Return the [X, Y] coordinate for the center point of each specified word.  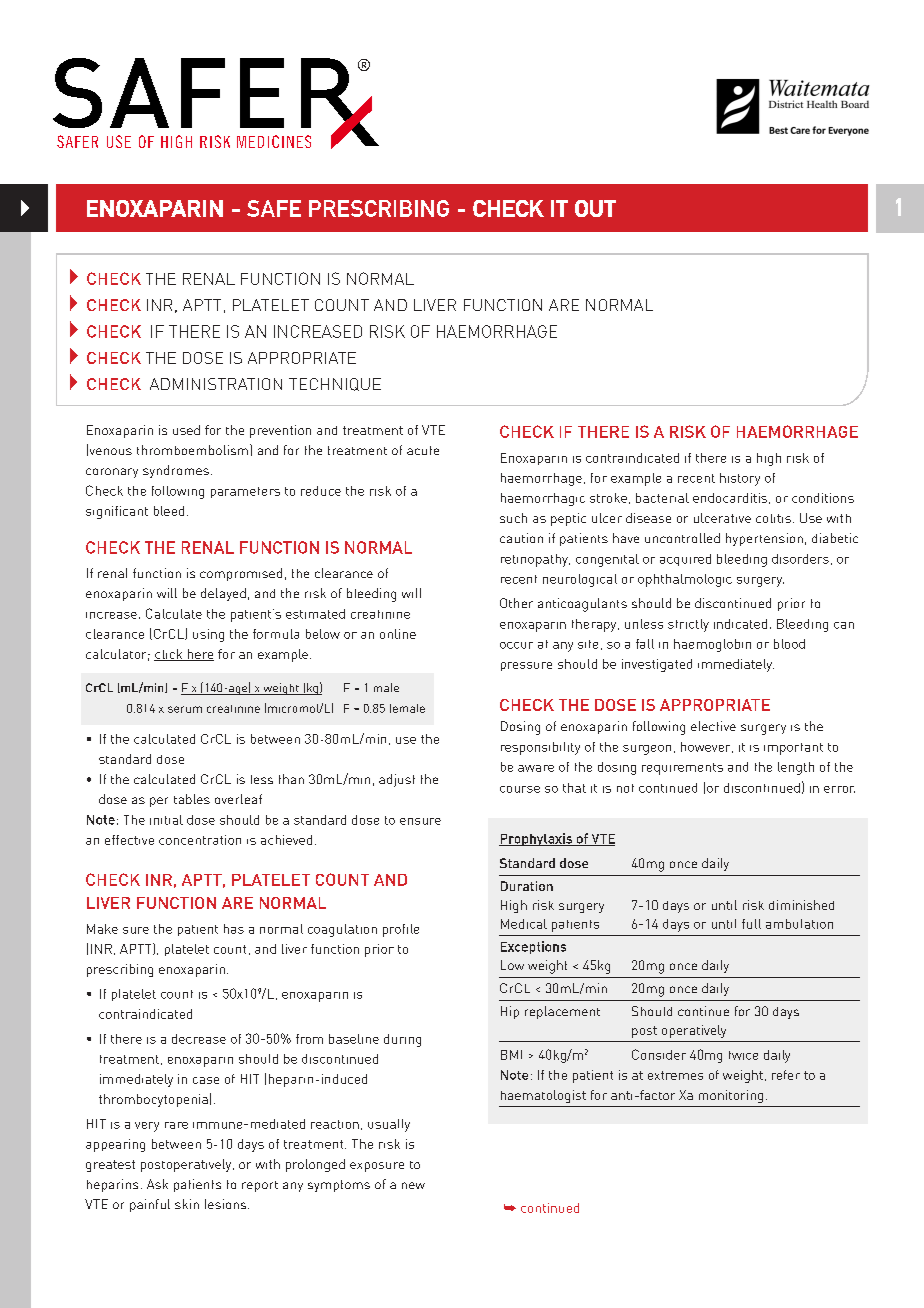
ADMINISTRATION [216, 384]
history [740, 479]
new [413, 1185]
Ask [157, 1184]
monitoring [731, 1096]
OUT [595, 208]
